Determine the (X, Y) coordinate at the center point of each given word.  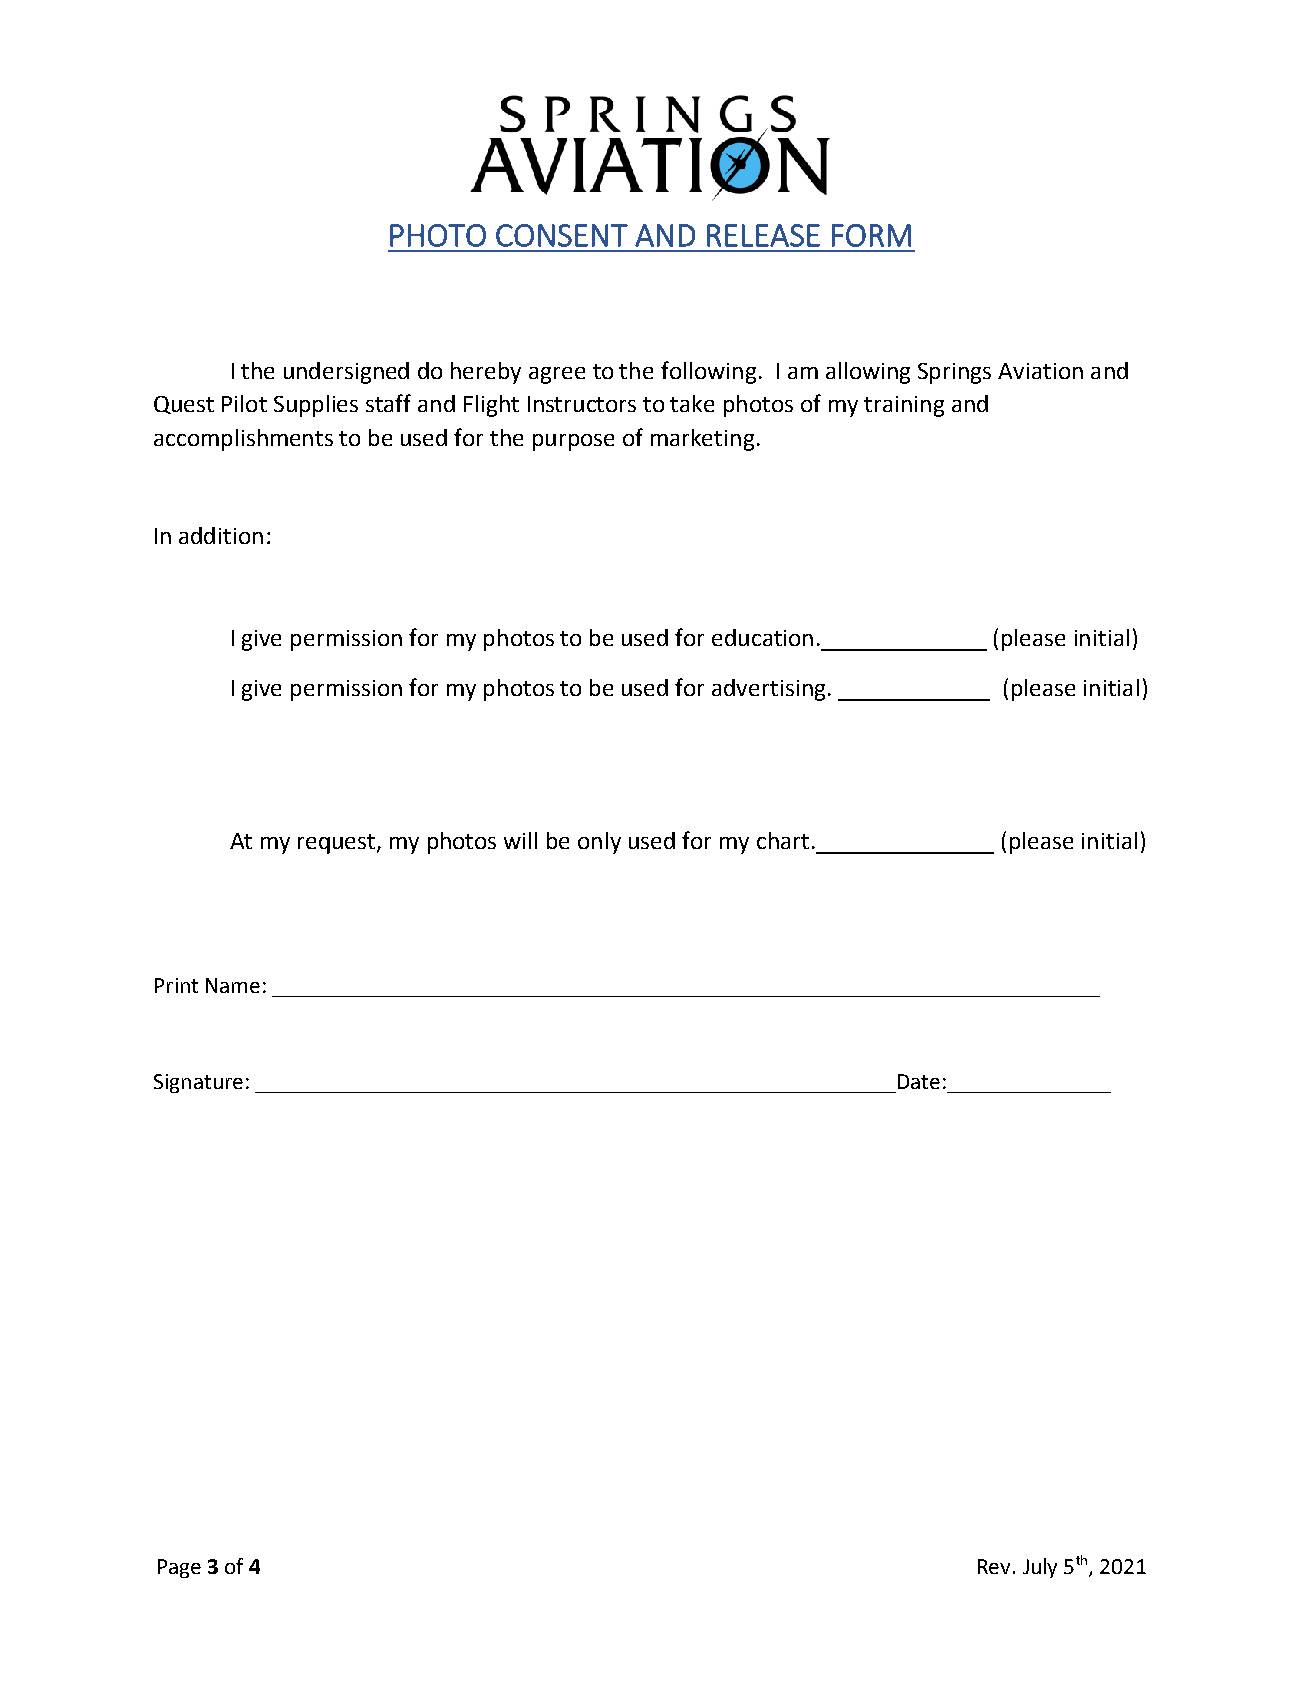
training (904, 406)
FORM (871, 235)
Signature (198, 1083)
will (520, 840)
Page (179, 1568)
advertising (768, 690)
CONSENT (562, 235)
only (599, 843)
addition (221, 535)
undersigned (346, 373)
